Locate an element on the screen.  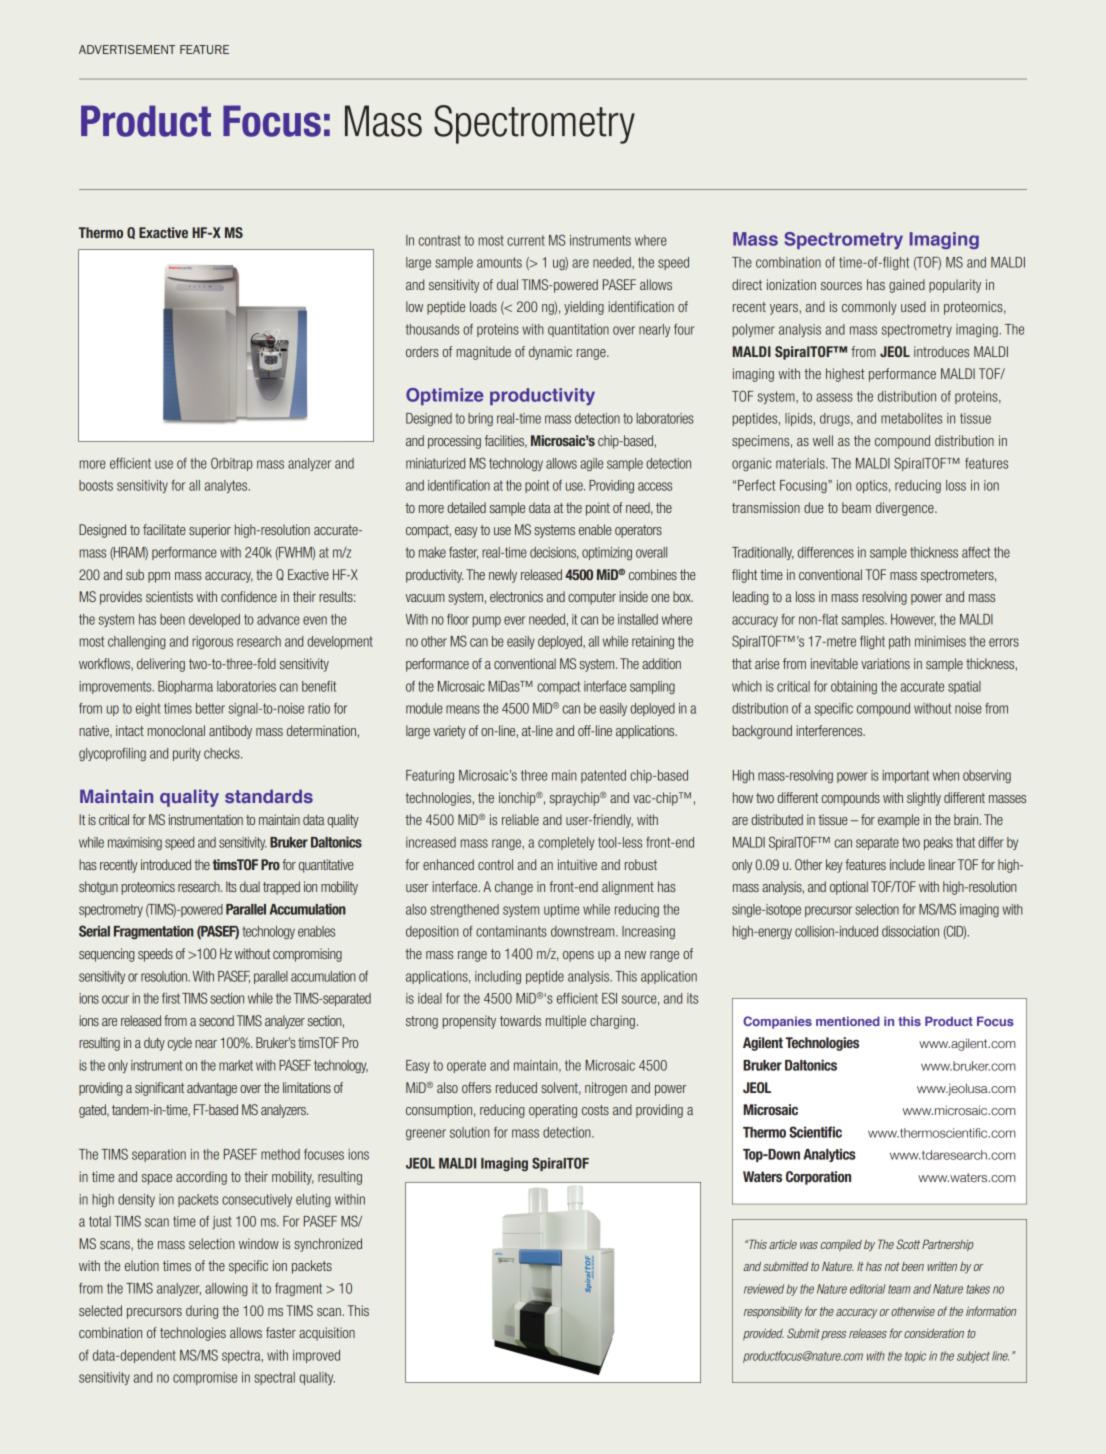
during is located at coordinates (202, 1312).
